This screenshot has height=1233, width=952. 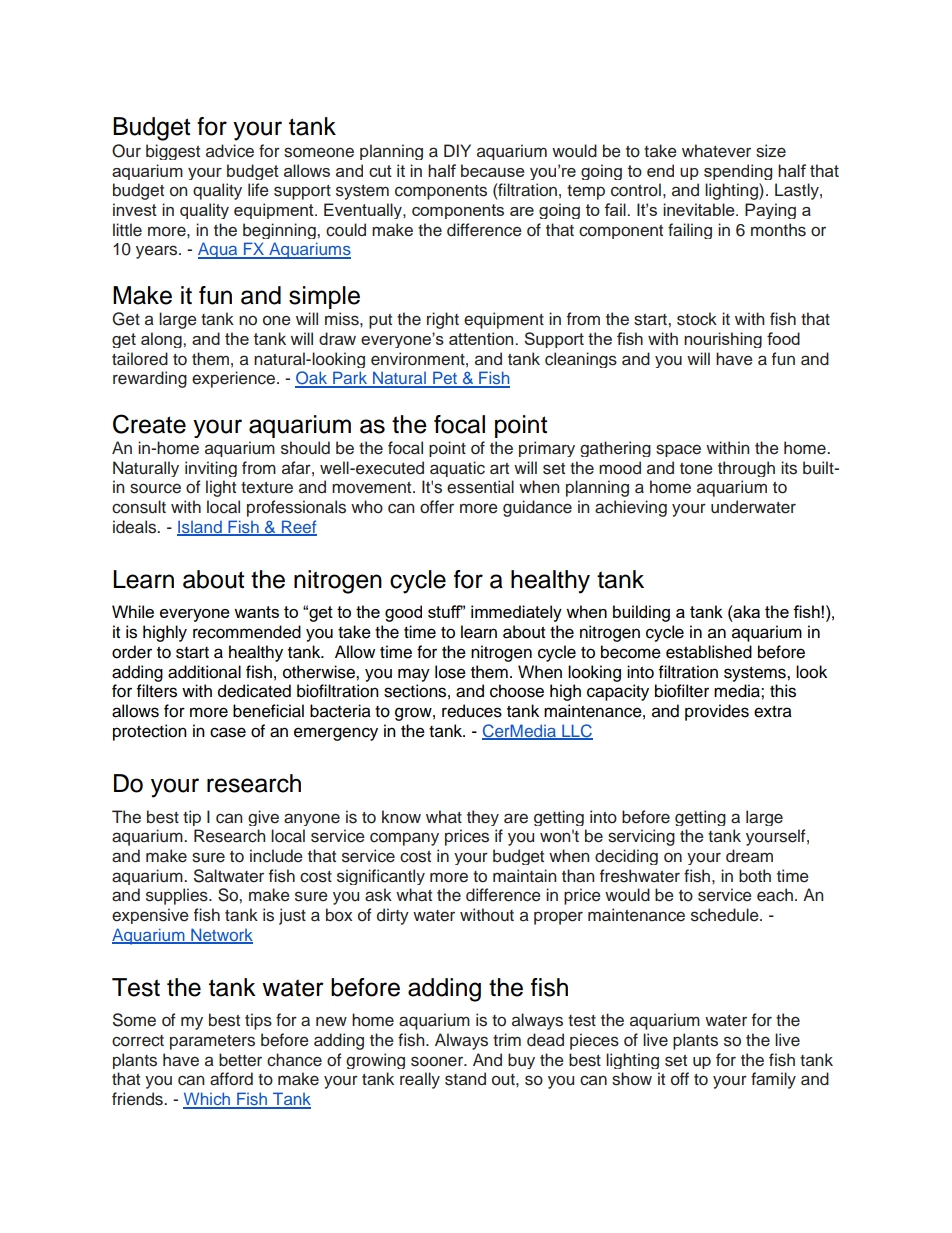 I want to click on dream, so click(x=749, y=856).
